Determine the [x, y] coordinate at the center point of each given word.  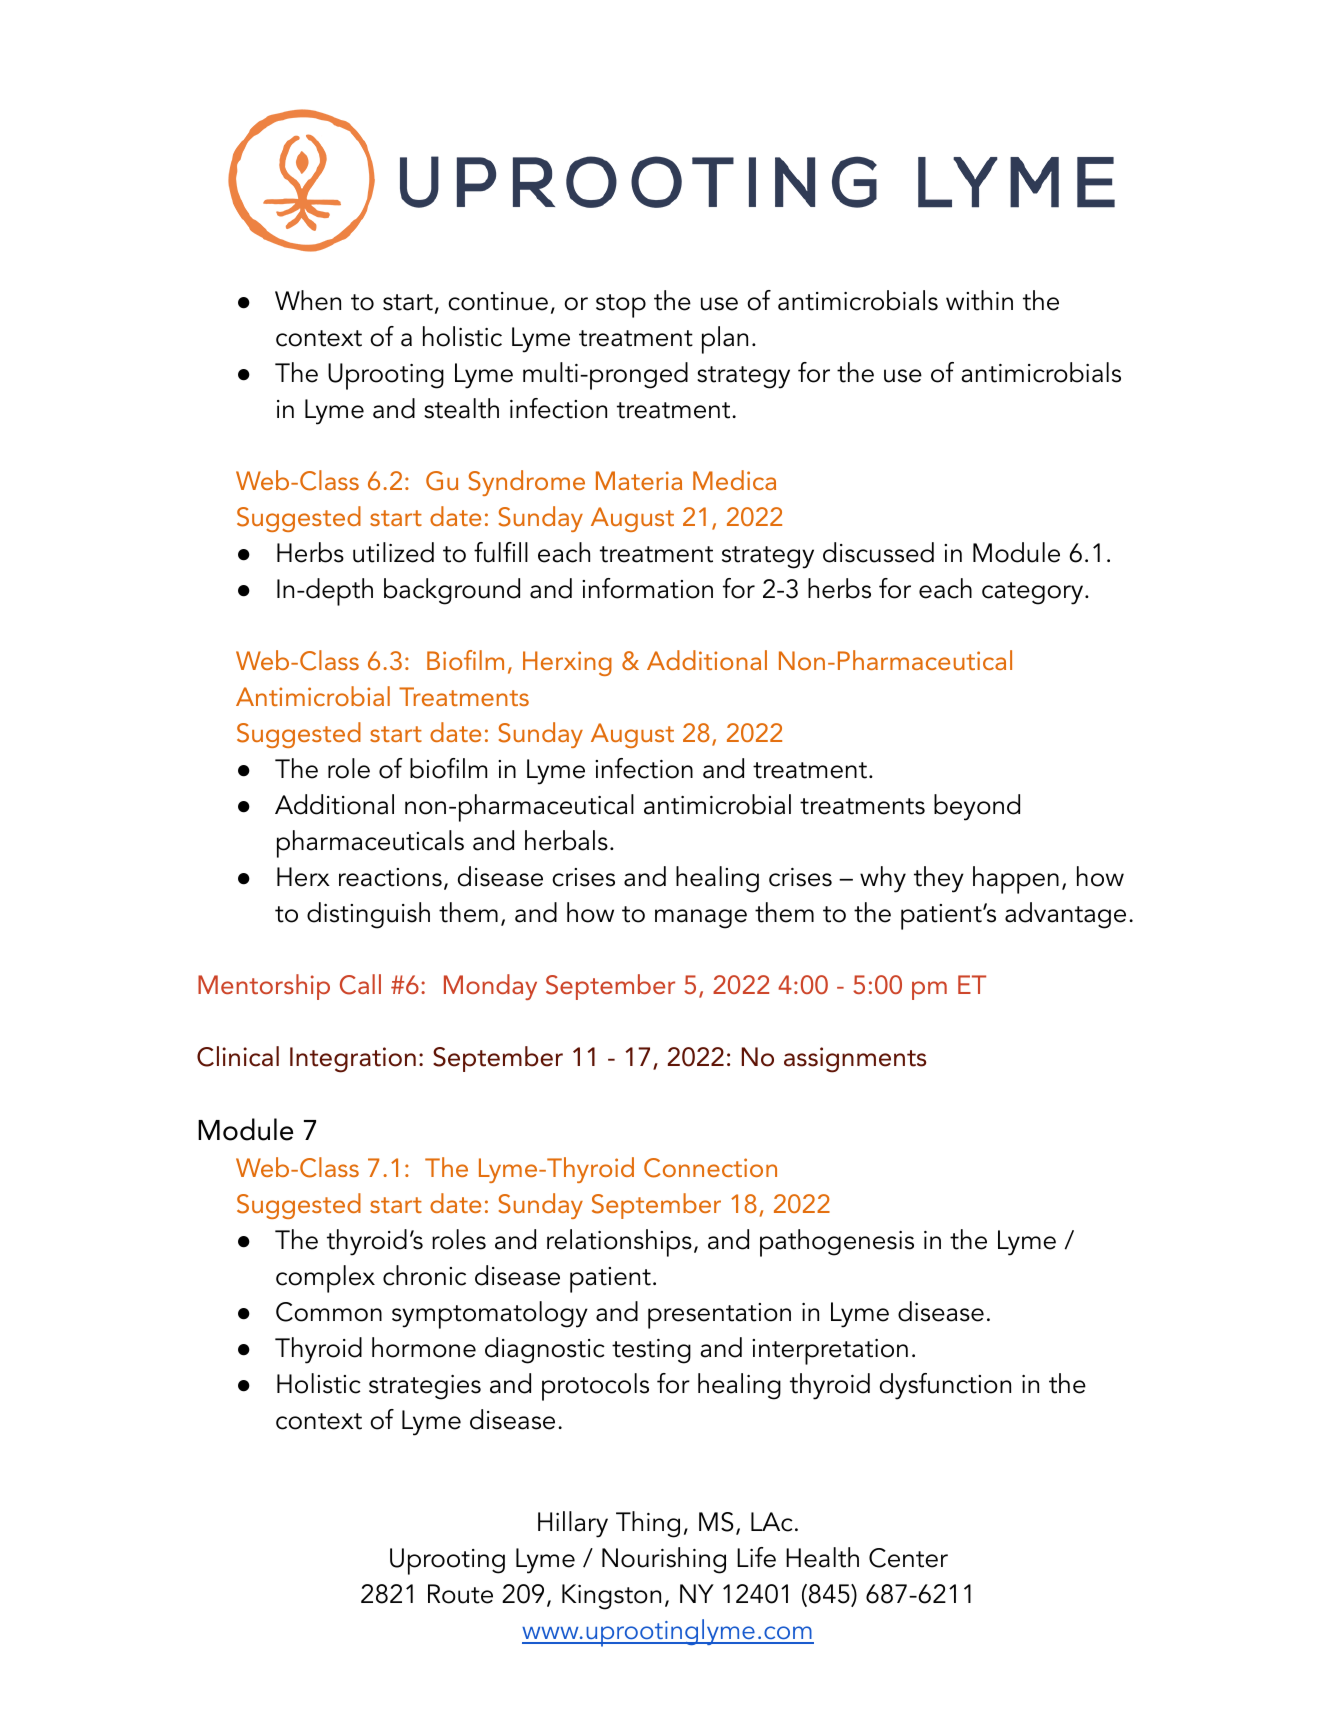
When [308, 300]
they [939, 879]
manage [701, 919]
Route [460, 1594]
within [979, 300]
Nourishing [664, 1560]
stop [621, 306]
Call [360, 984]
